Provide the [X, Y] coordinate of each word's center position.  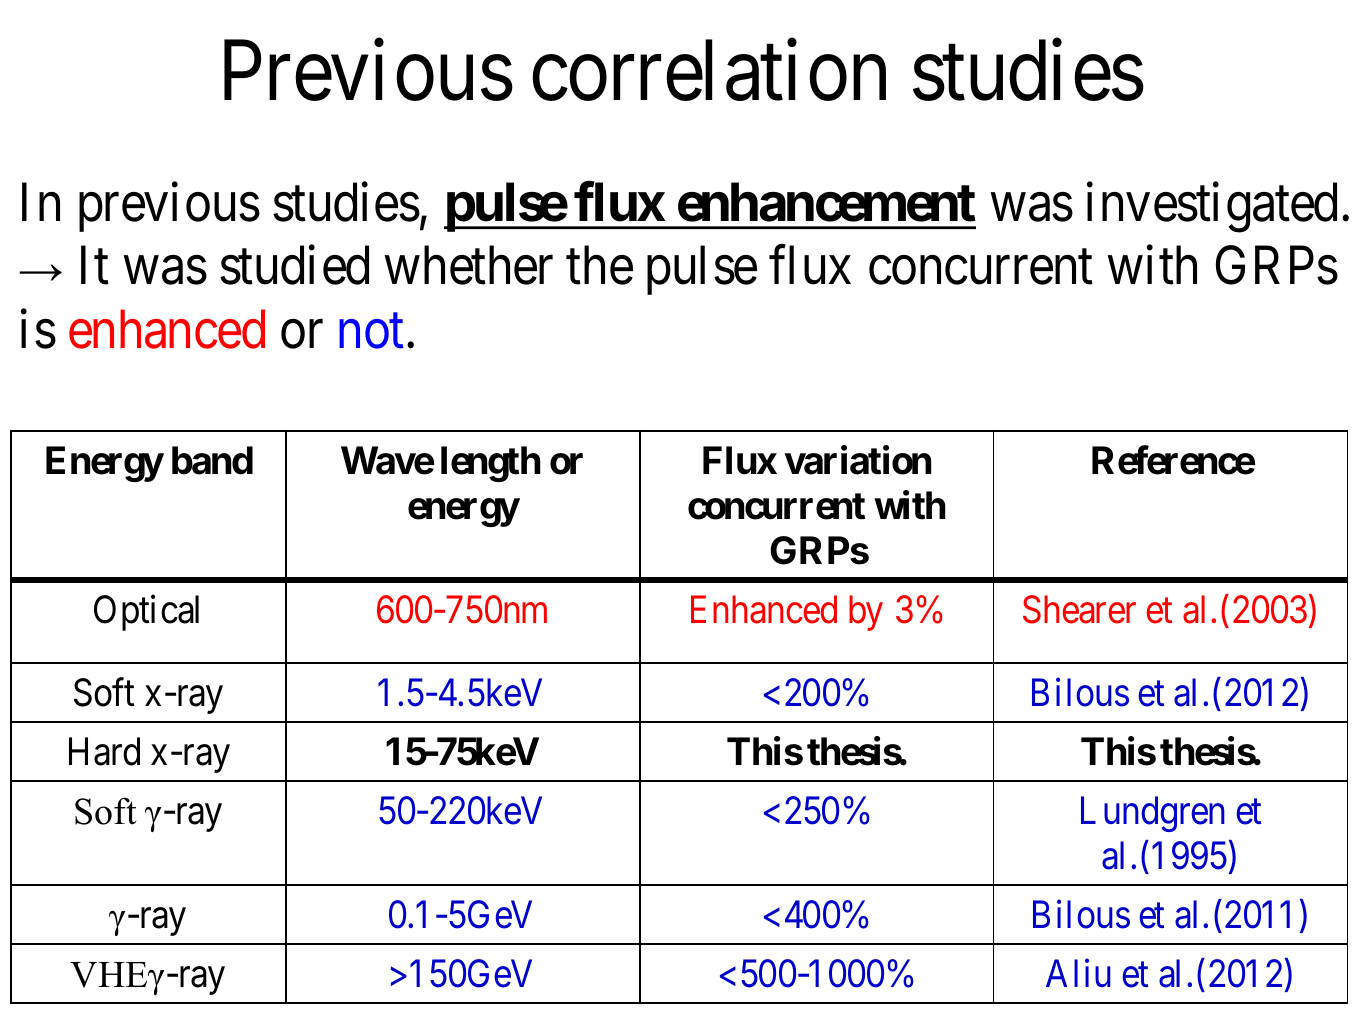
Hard [104, 751]
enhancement [827, 202]
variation [857, 460]
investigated [1212, 208]
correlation [709, 71]
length [491, 464]
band [212, 460]
